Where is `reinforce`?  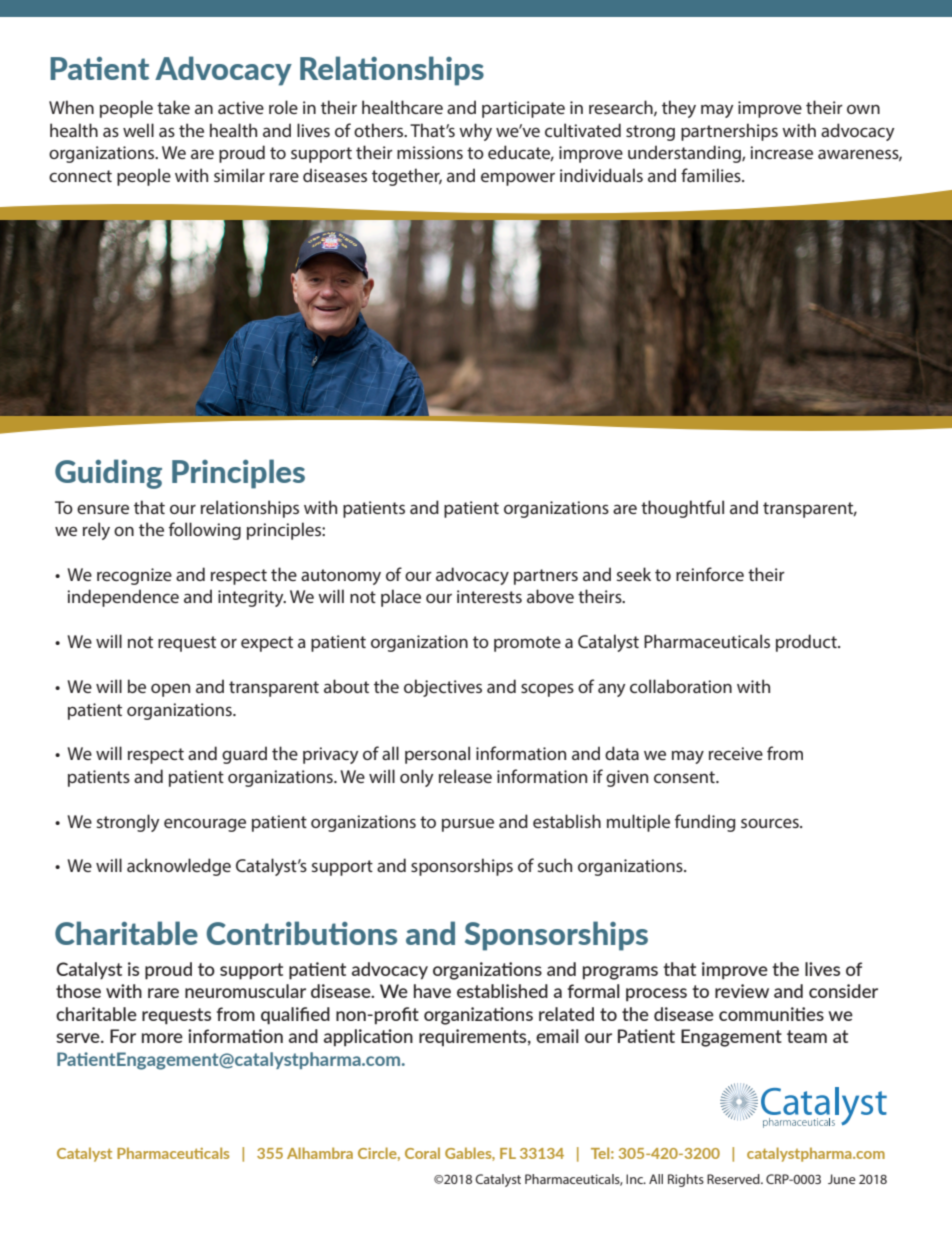 reinforce is located at coordinates (710, 574).
